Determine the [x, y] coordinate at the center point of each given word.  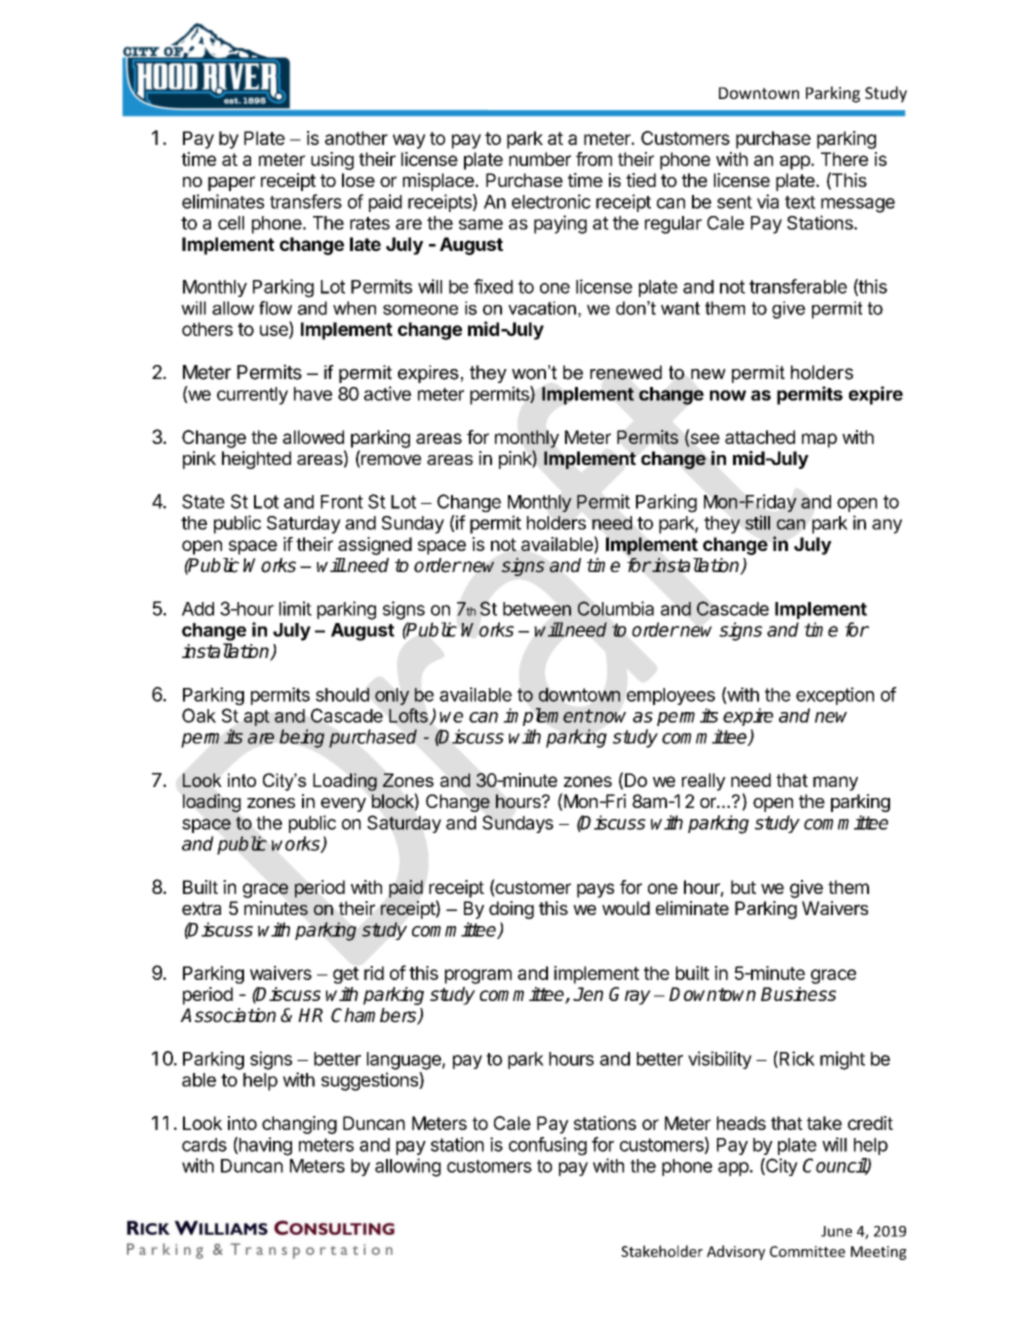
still [757, 522]
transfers [306, 201]
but [743, 887]
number [540, 159]
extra [201, 908]
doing [511, 910]
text [800, 202]
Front [342, 502]
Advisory [736, 1252]
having [264, 1146]
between [537, 609]
